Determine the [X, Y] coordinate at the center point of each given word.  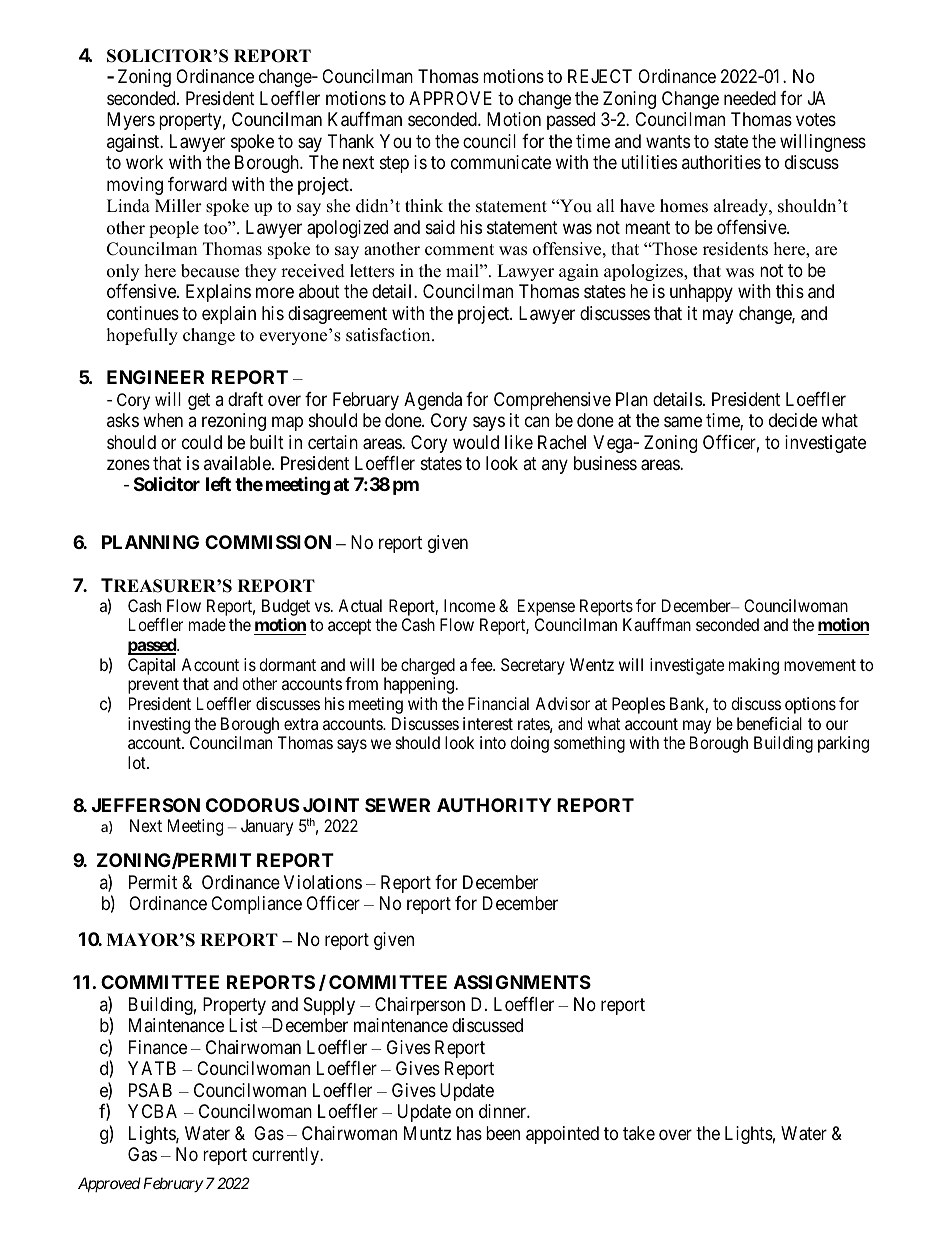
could [202, 442]
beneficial [769, 723]
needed [750, 98]
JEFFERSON [146, 805]
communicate [501, 162]
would [476, 442]
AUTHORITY [494, 805]
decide [793, 420]
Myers [131, 121]
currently [286, 1156]
